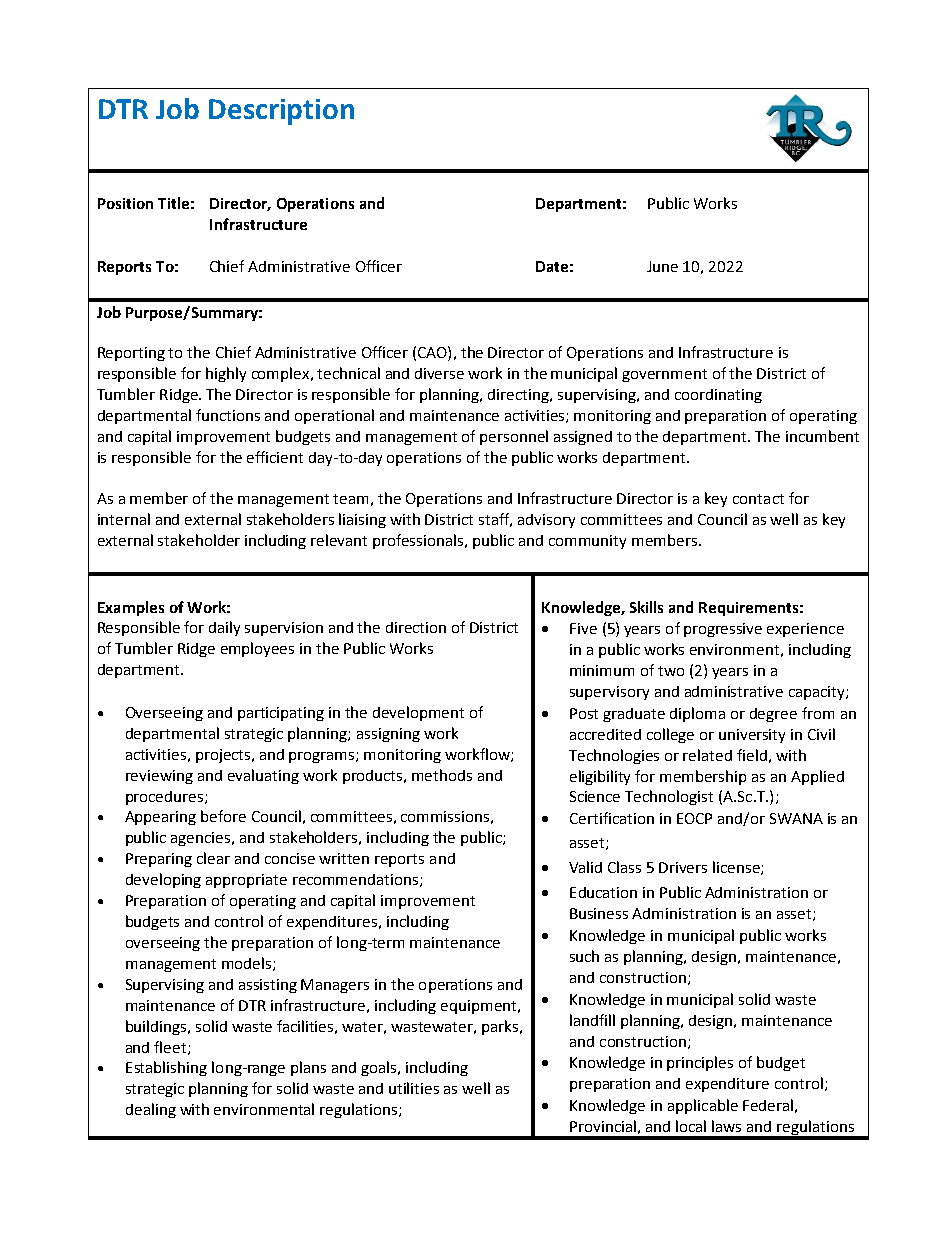 This screenshot has width=952, height=1233. Describe the element at coordinates (723, 630) in the screenshot. I see `progressive` at that location.
